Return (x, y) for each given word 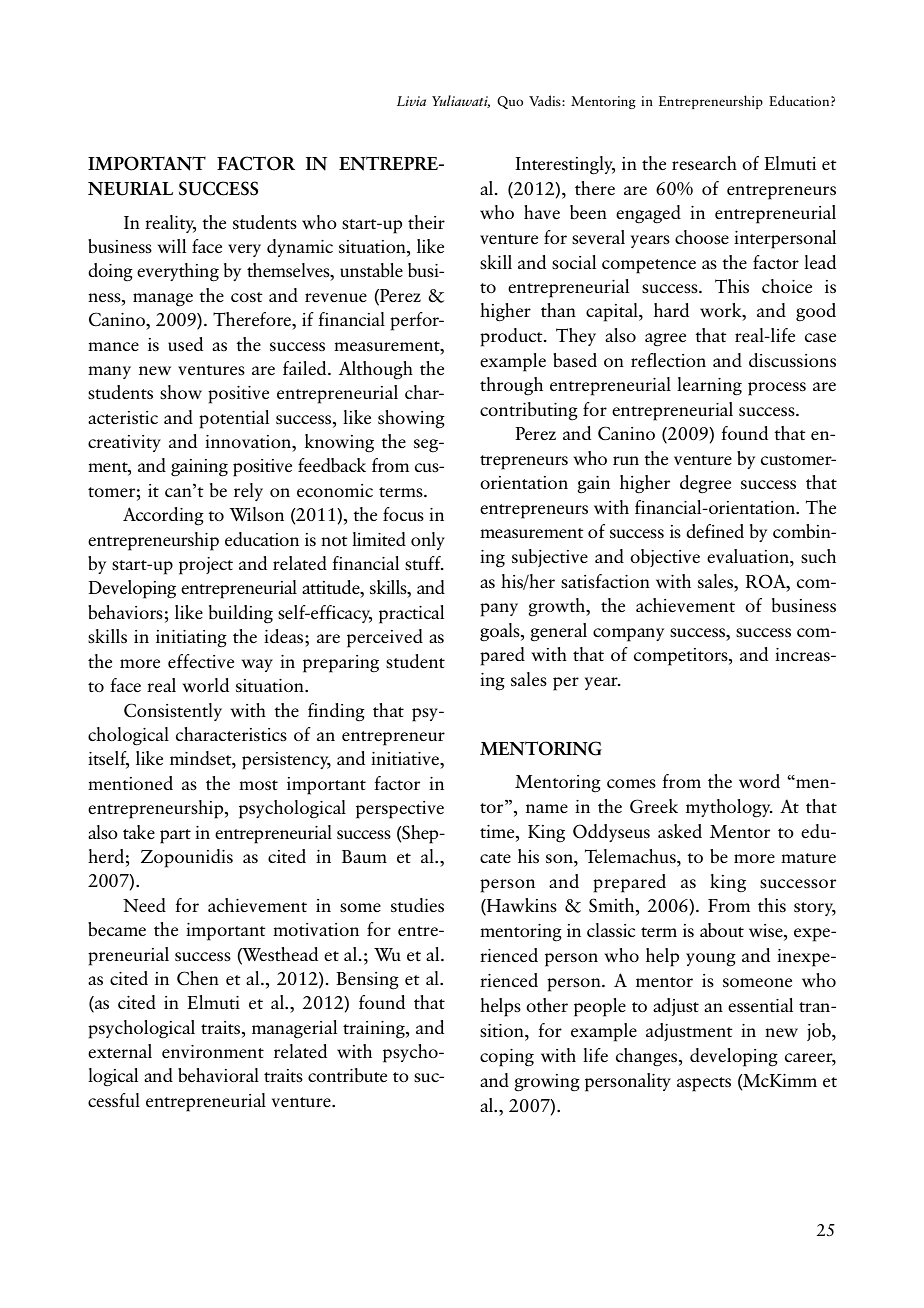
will (172, 246)
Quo (510, 102)
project (206, 566)
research (704, 163)
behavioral (218, 1075)
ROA (767, 581)
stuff (424, 563)
